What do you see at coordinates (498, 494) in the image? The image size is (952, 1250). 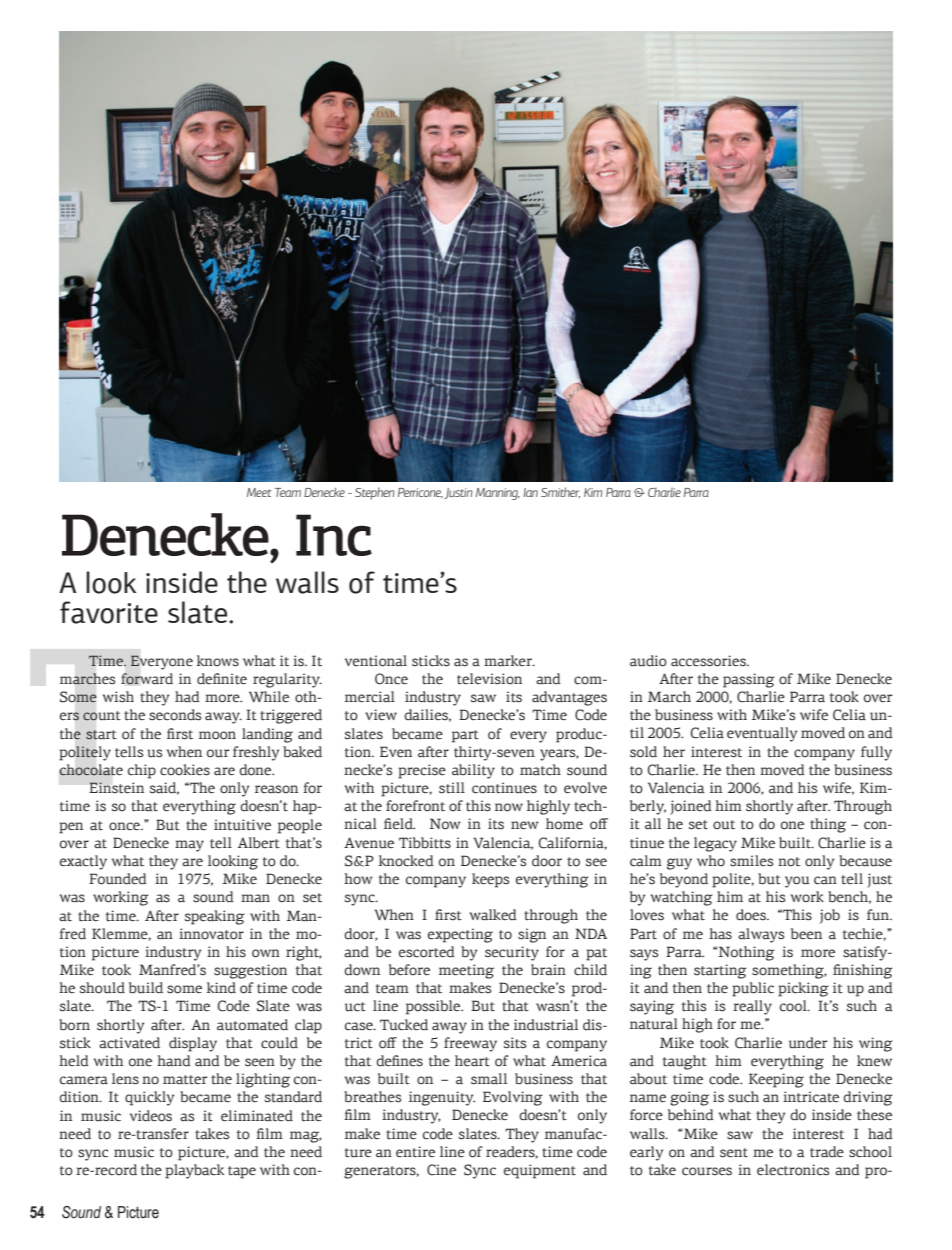 I see `Manning` at bounding box center [498, 494].
